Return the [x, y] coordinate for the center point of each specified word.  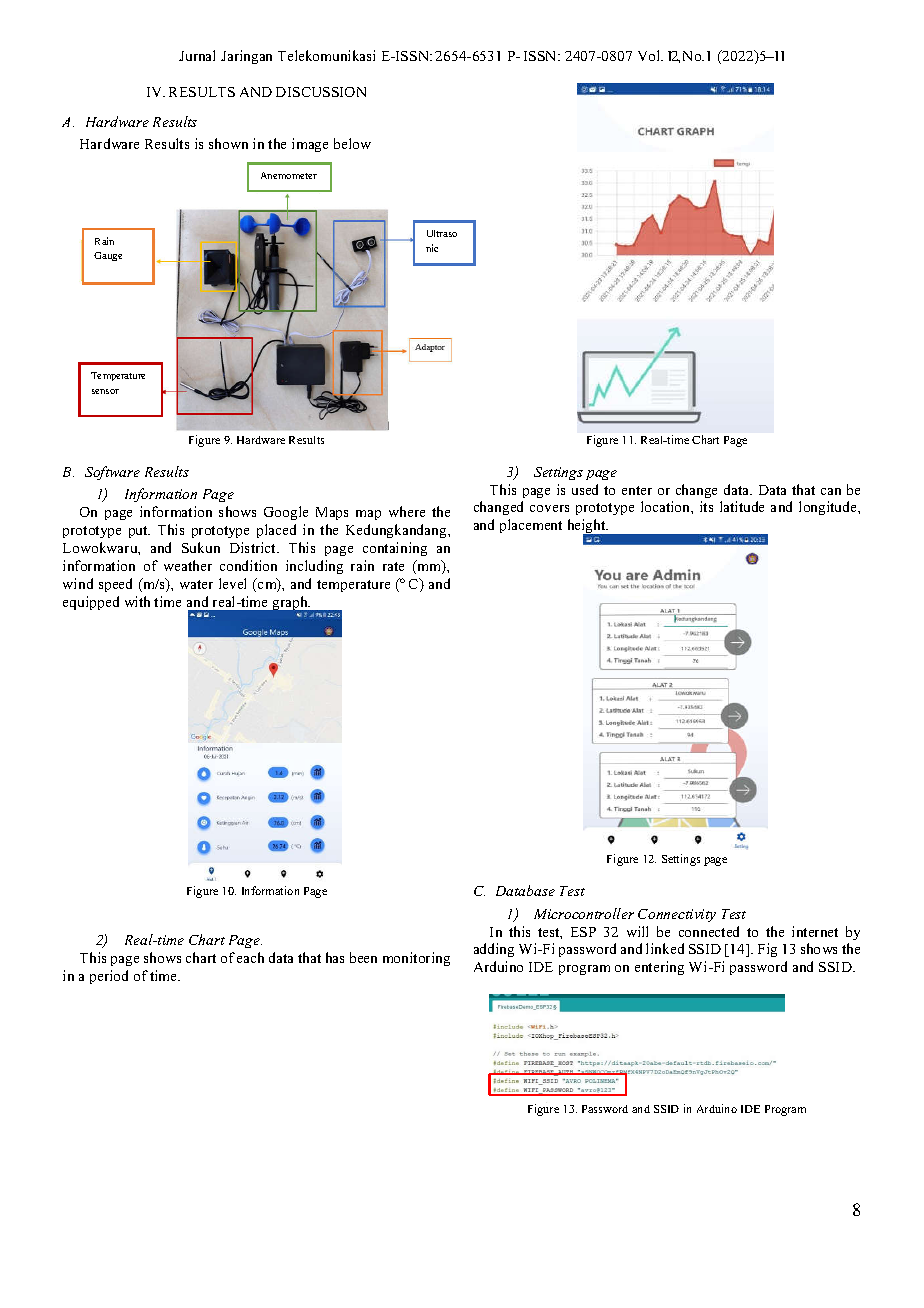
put [139, 532]
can [831, 491]
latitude [742, 506]
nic [432, 248]
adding [494, 950]
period [109, 977]
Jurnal [197, 55]
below [352, 143]
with [137, 601]
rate [393, 566]
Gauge [108, 256]
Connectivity [677, 915]
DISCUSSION [321, 92]
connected [709, 931]
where [407, 511]
